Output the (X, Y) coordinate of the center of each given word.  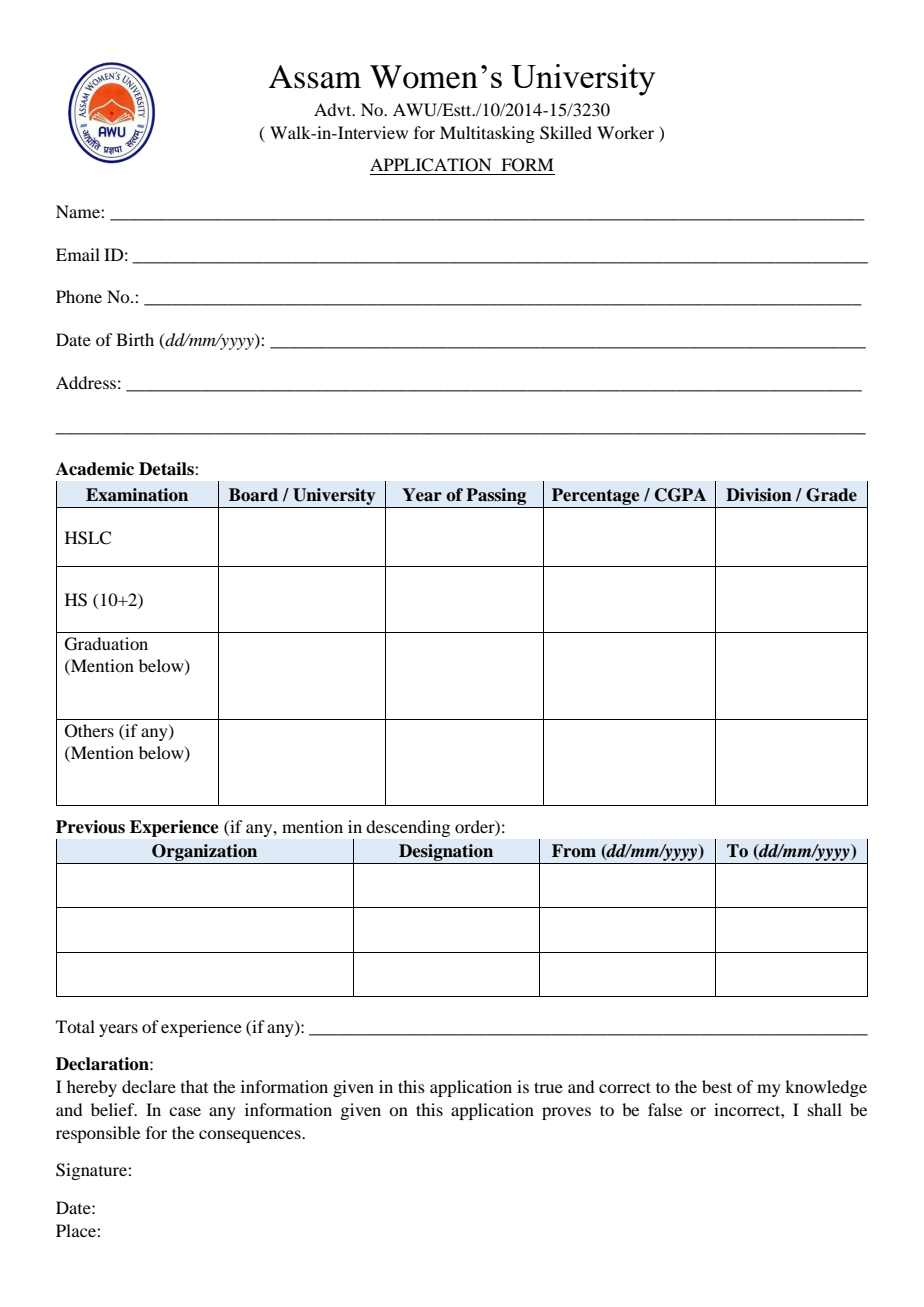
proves (566, 1113)
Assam (315, 77)
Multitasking (487, 134)
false (665, 1109)
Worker (625, 132)
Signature (92, 1171)
